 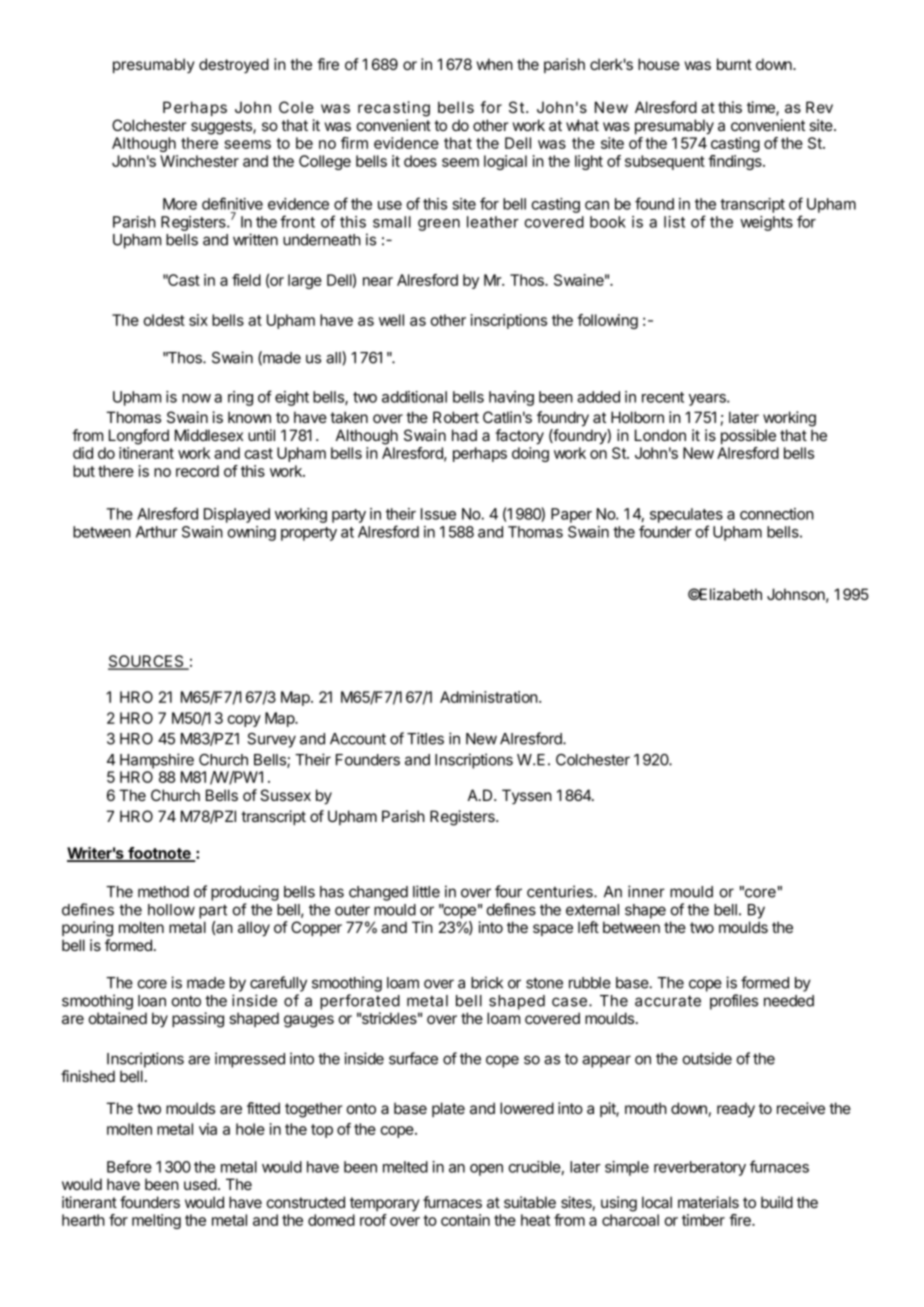 What do you see at coordinates (734, 64) in the screenshot?
I see `burnt` at bounding box center [734, 64].
